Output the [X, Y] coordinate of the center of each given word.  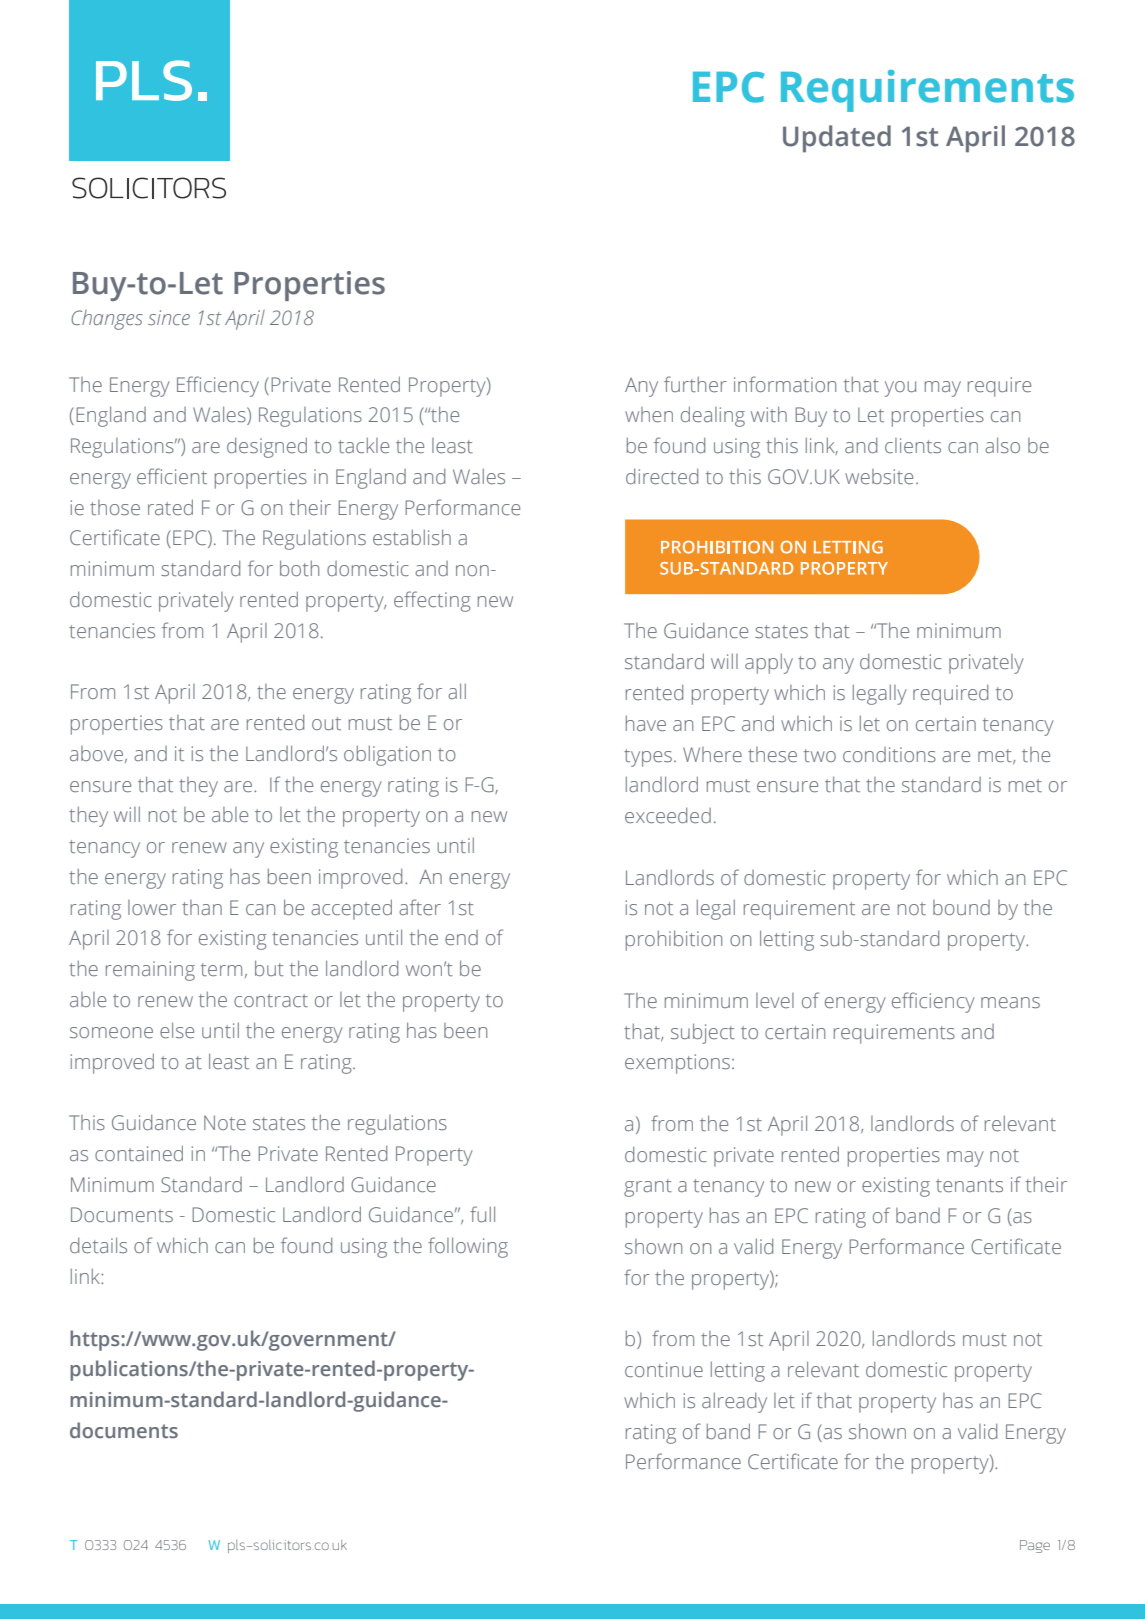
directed [662, 476]
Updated [837, 139]
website [879, 476]
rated [170, 507]
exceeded [668, 815]
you [900, 389]
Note [225, 1122]
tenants [969, 1185]
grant [648, 1188]
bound [961, 907]
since [169, 317]
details [98, 1245]
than [202, 907]
